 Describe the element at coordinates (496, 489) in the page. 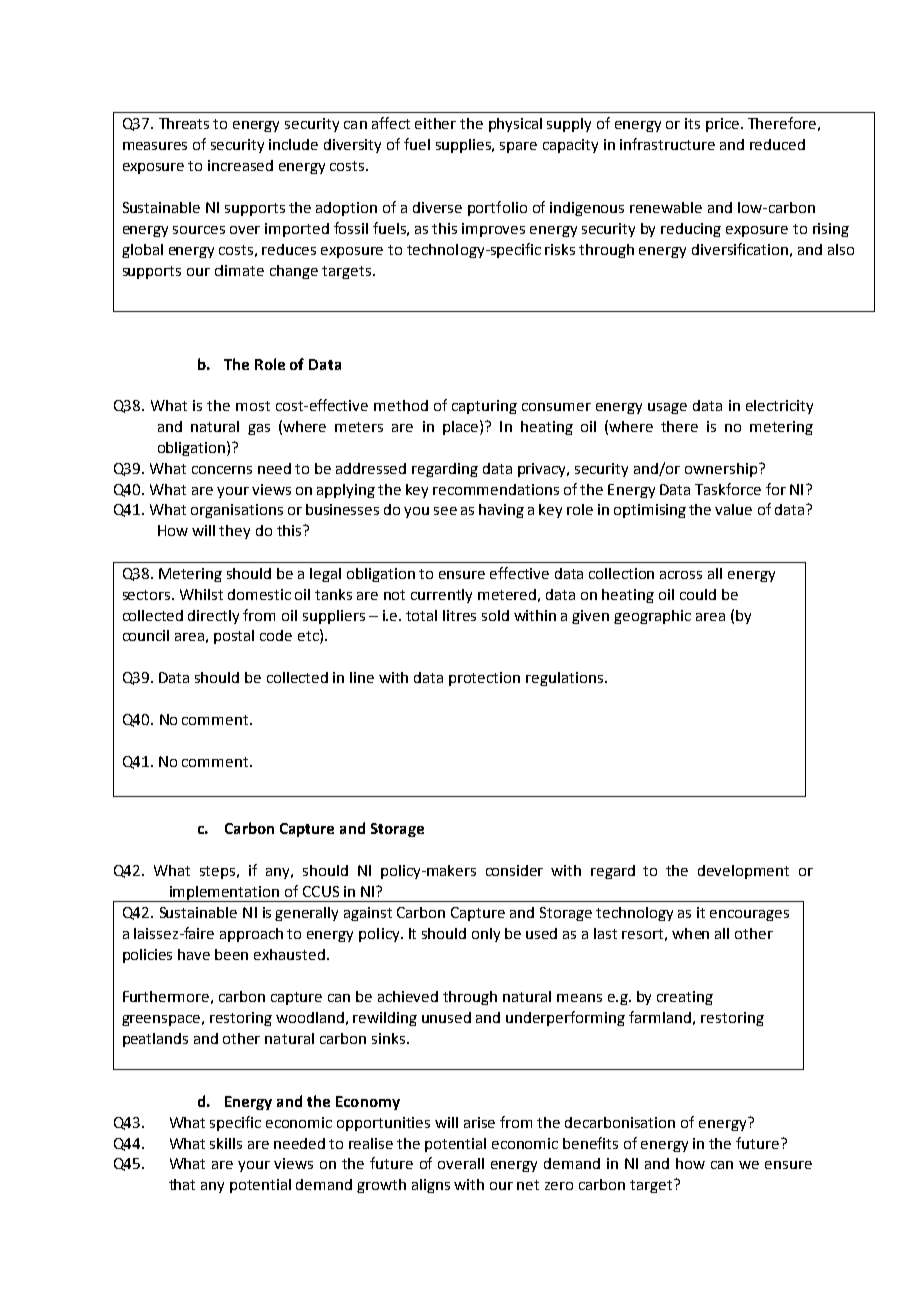

I see `recommendations` at that location.
